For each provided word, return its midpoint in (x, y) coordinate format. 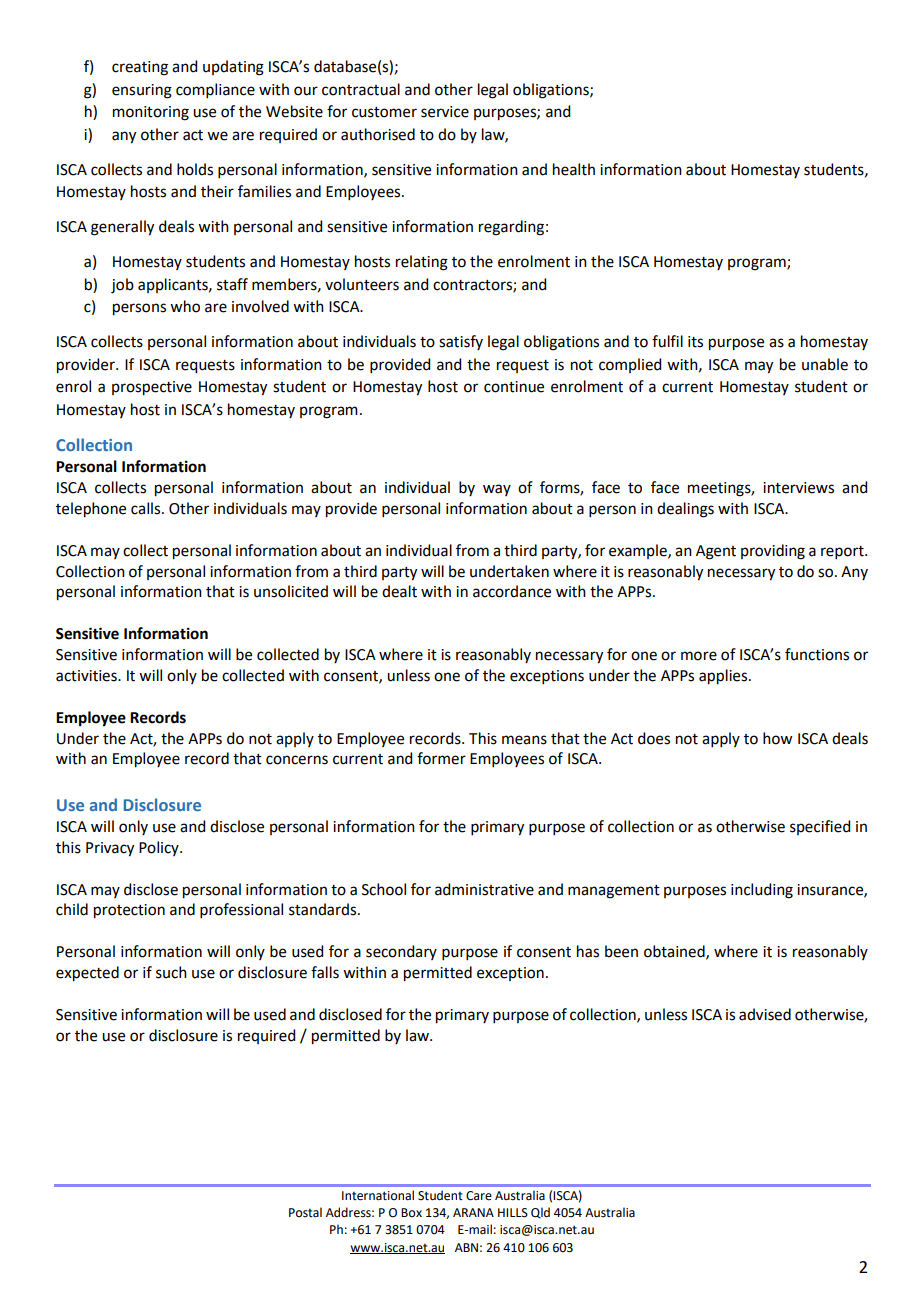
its (695, 342)
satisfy (461, 342)
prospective (152, 388)
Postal (305, 1212)
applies (724, 677)
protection (129, 911)
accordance (512, 591)
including (762, 891)
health (574, 169)
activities (87, 676)
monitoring (151, 113)
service (445, 112)
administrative (484, 889)
